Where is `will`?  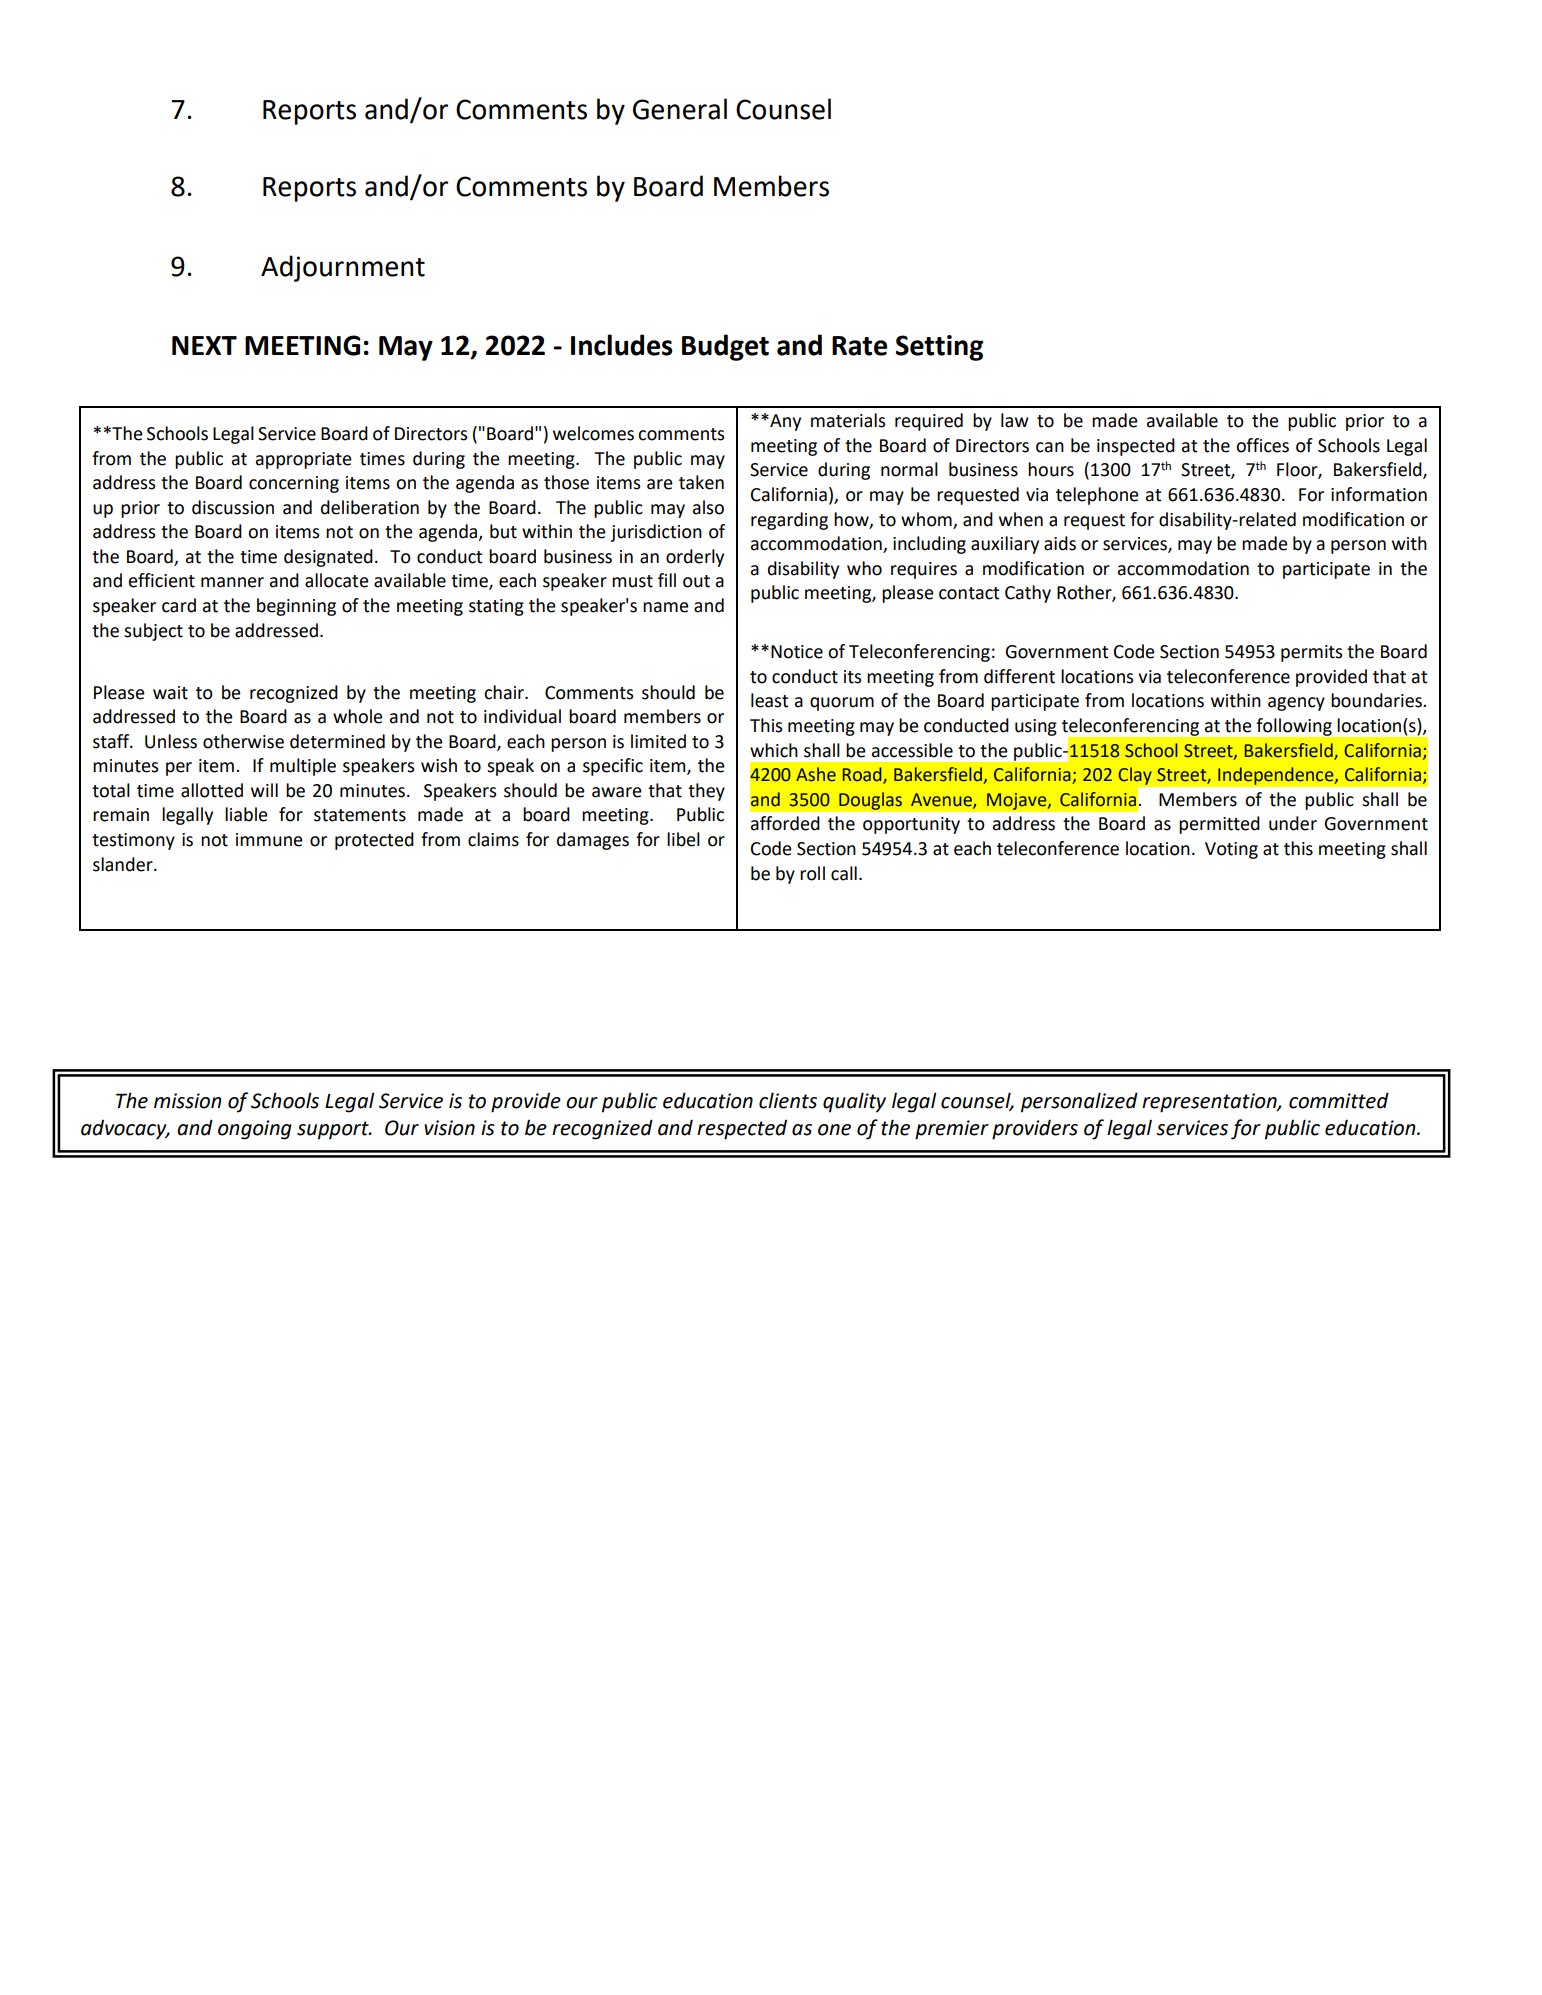
will is located at coordinates (264, 790).
